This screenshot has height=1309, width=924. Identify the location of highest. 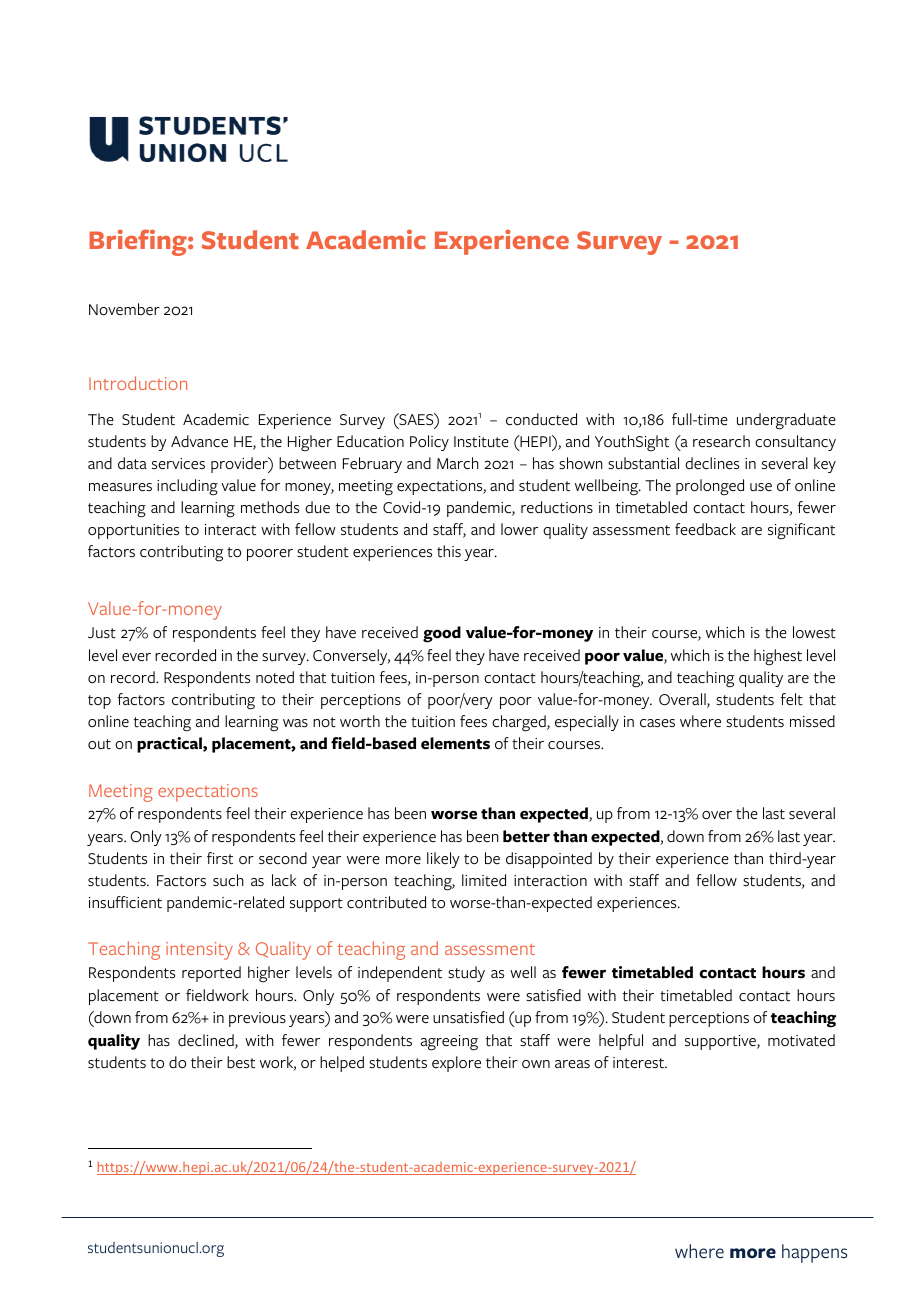
(778, 657).
